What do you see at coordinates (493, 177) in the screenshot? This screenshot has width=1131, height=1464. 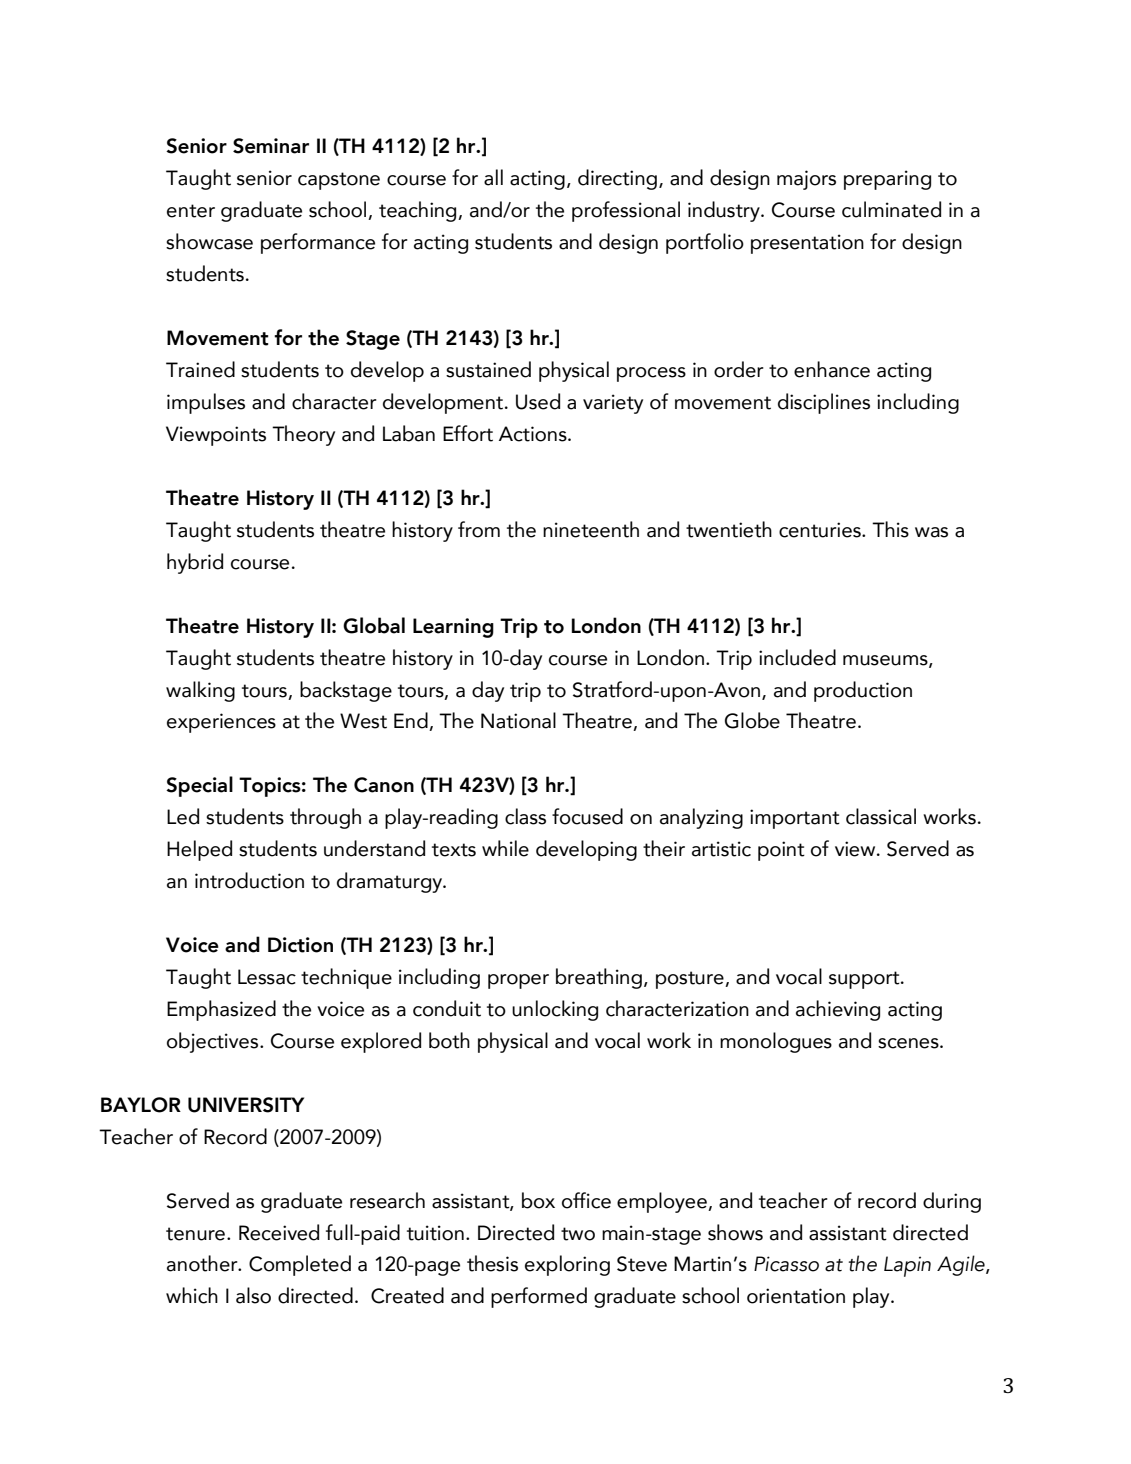 I see `all` at bounding box center [493, 177].
